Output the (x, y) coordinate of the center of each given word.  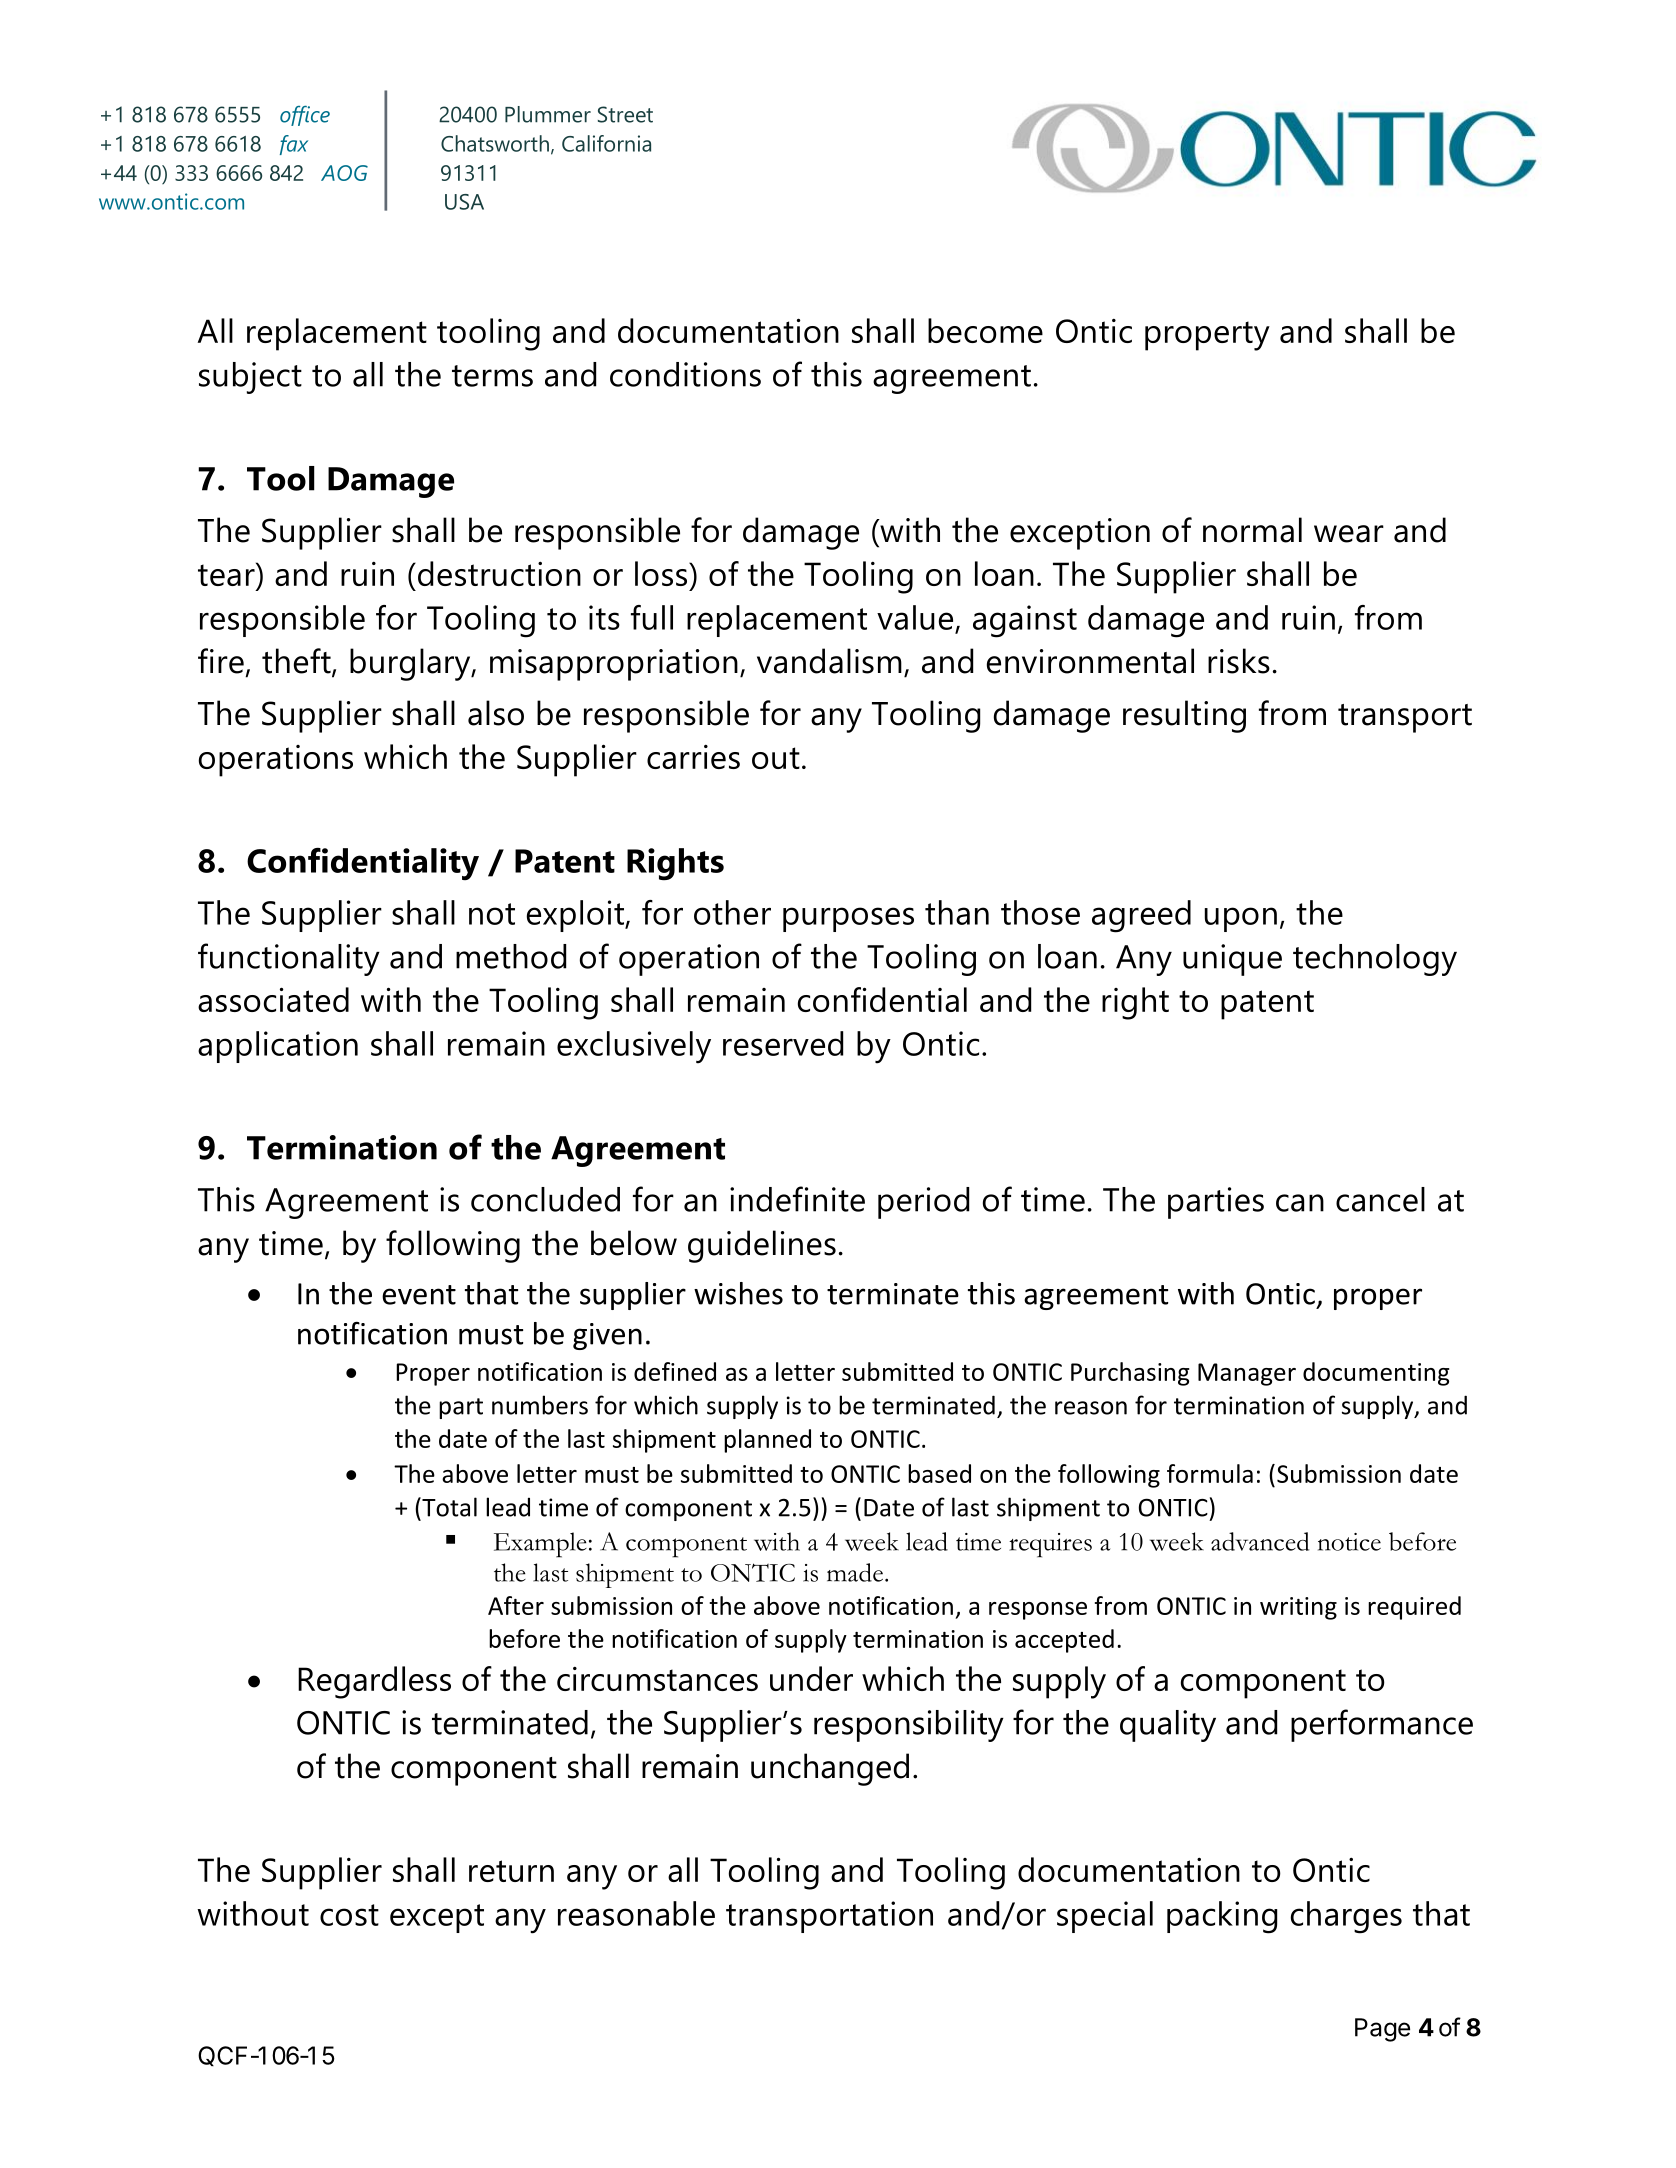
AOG (344, 173)
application (278, 1047)
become (985, 330)
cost (349, 1915)
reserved (783, 1043)
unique (1232, 960)
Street (625, 114)
